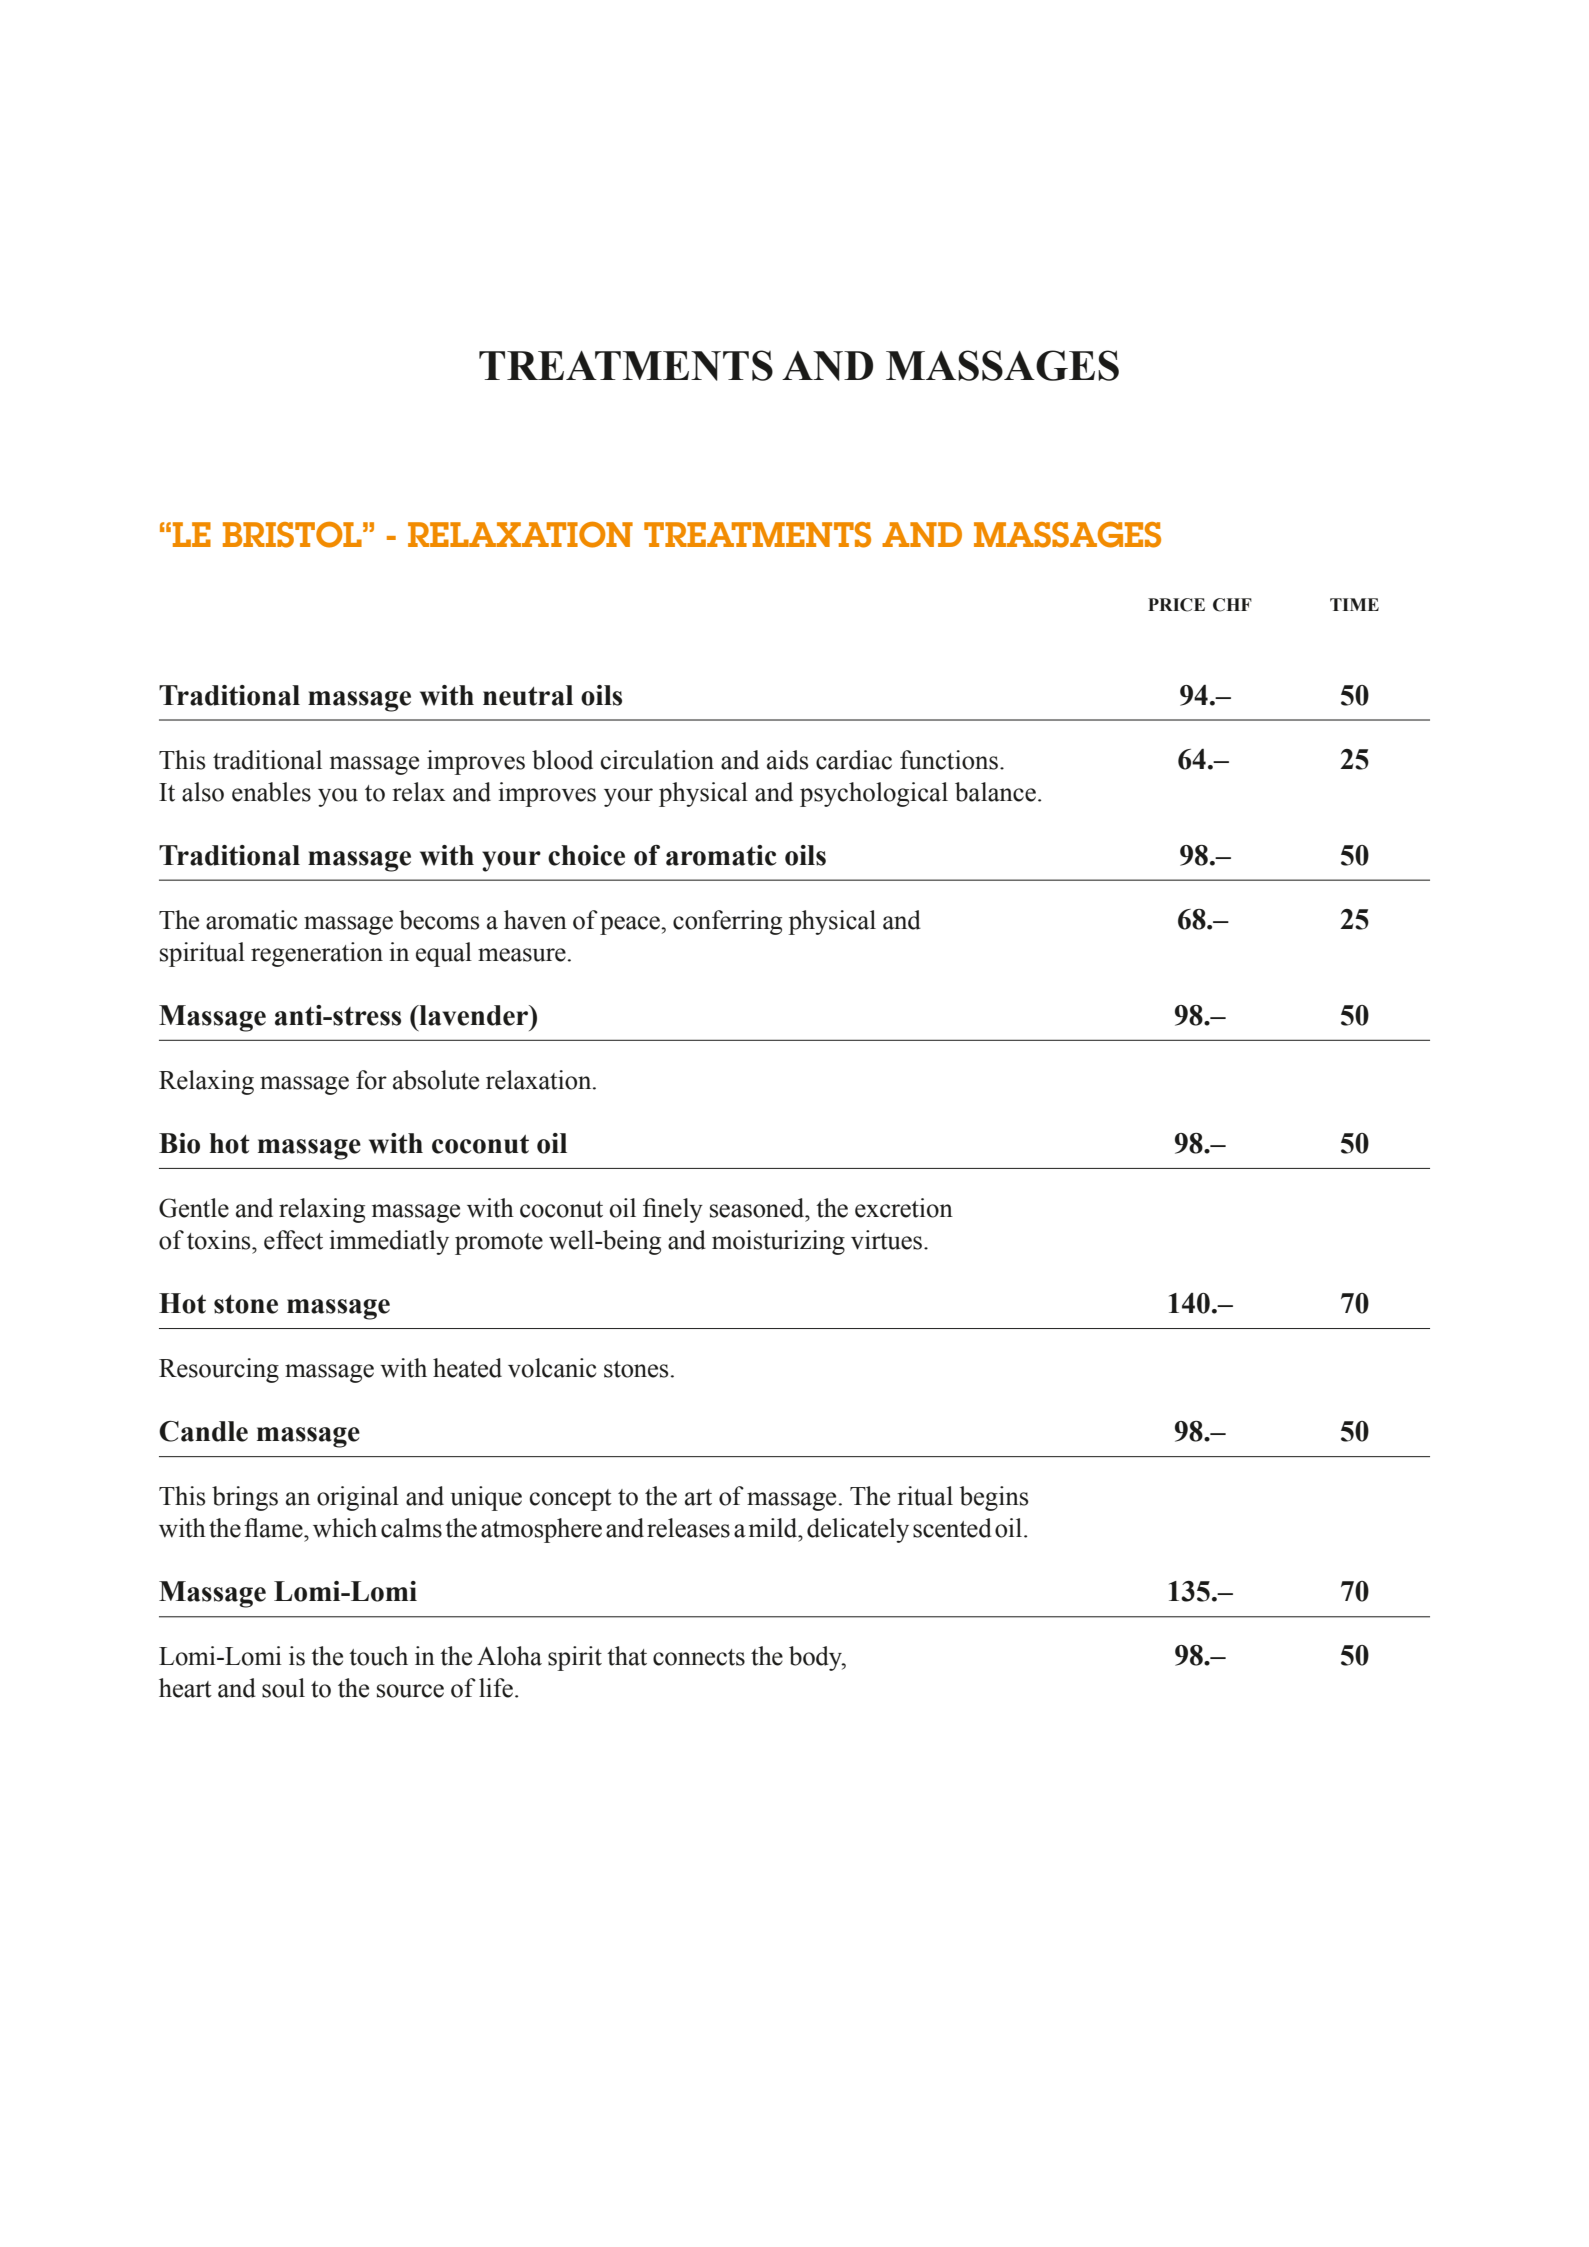 The height and width of the image is (2247, 1589). Describe the element at coordinates (1232, 605) in the image. I see `chf` at that location.
